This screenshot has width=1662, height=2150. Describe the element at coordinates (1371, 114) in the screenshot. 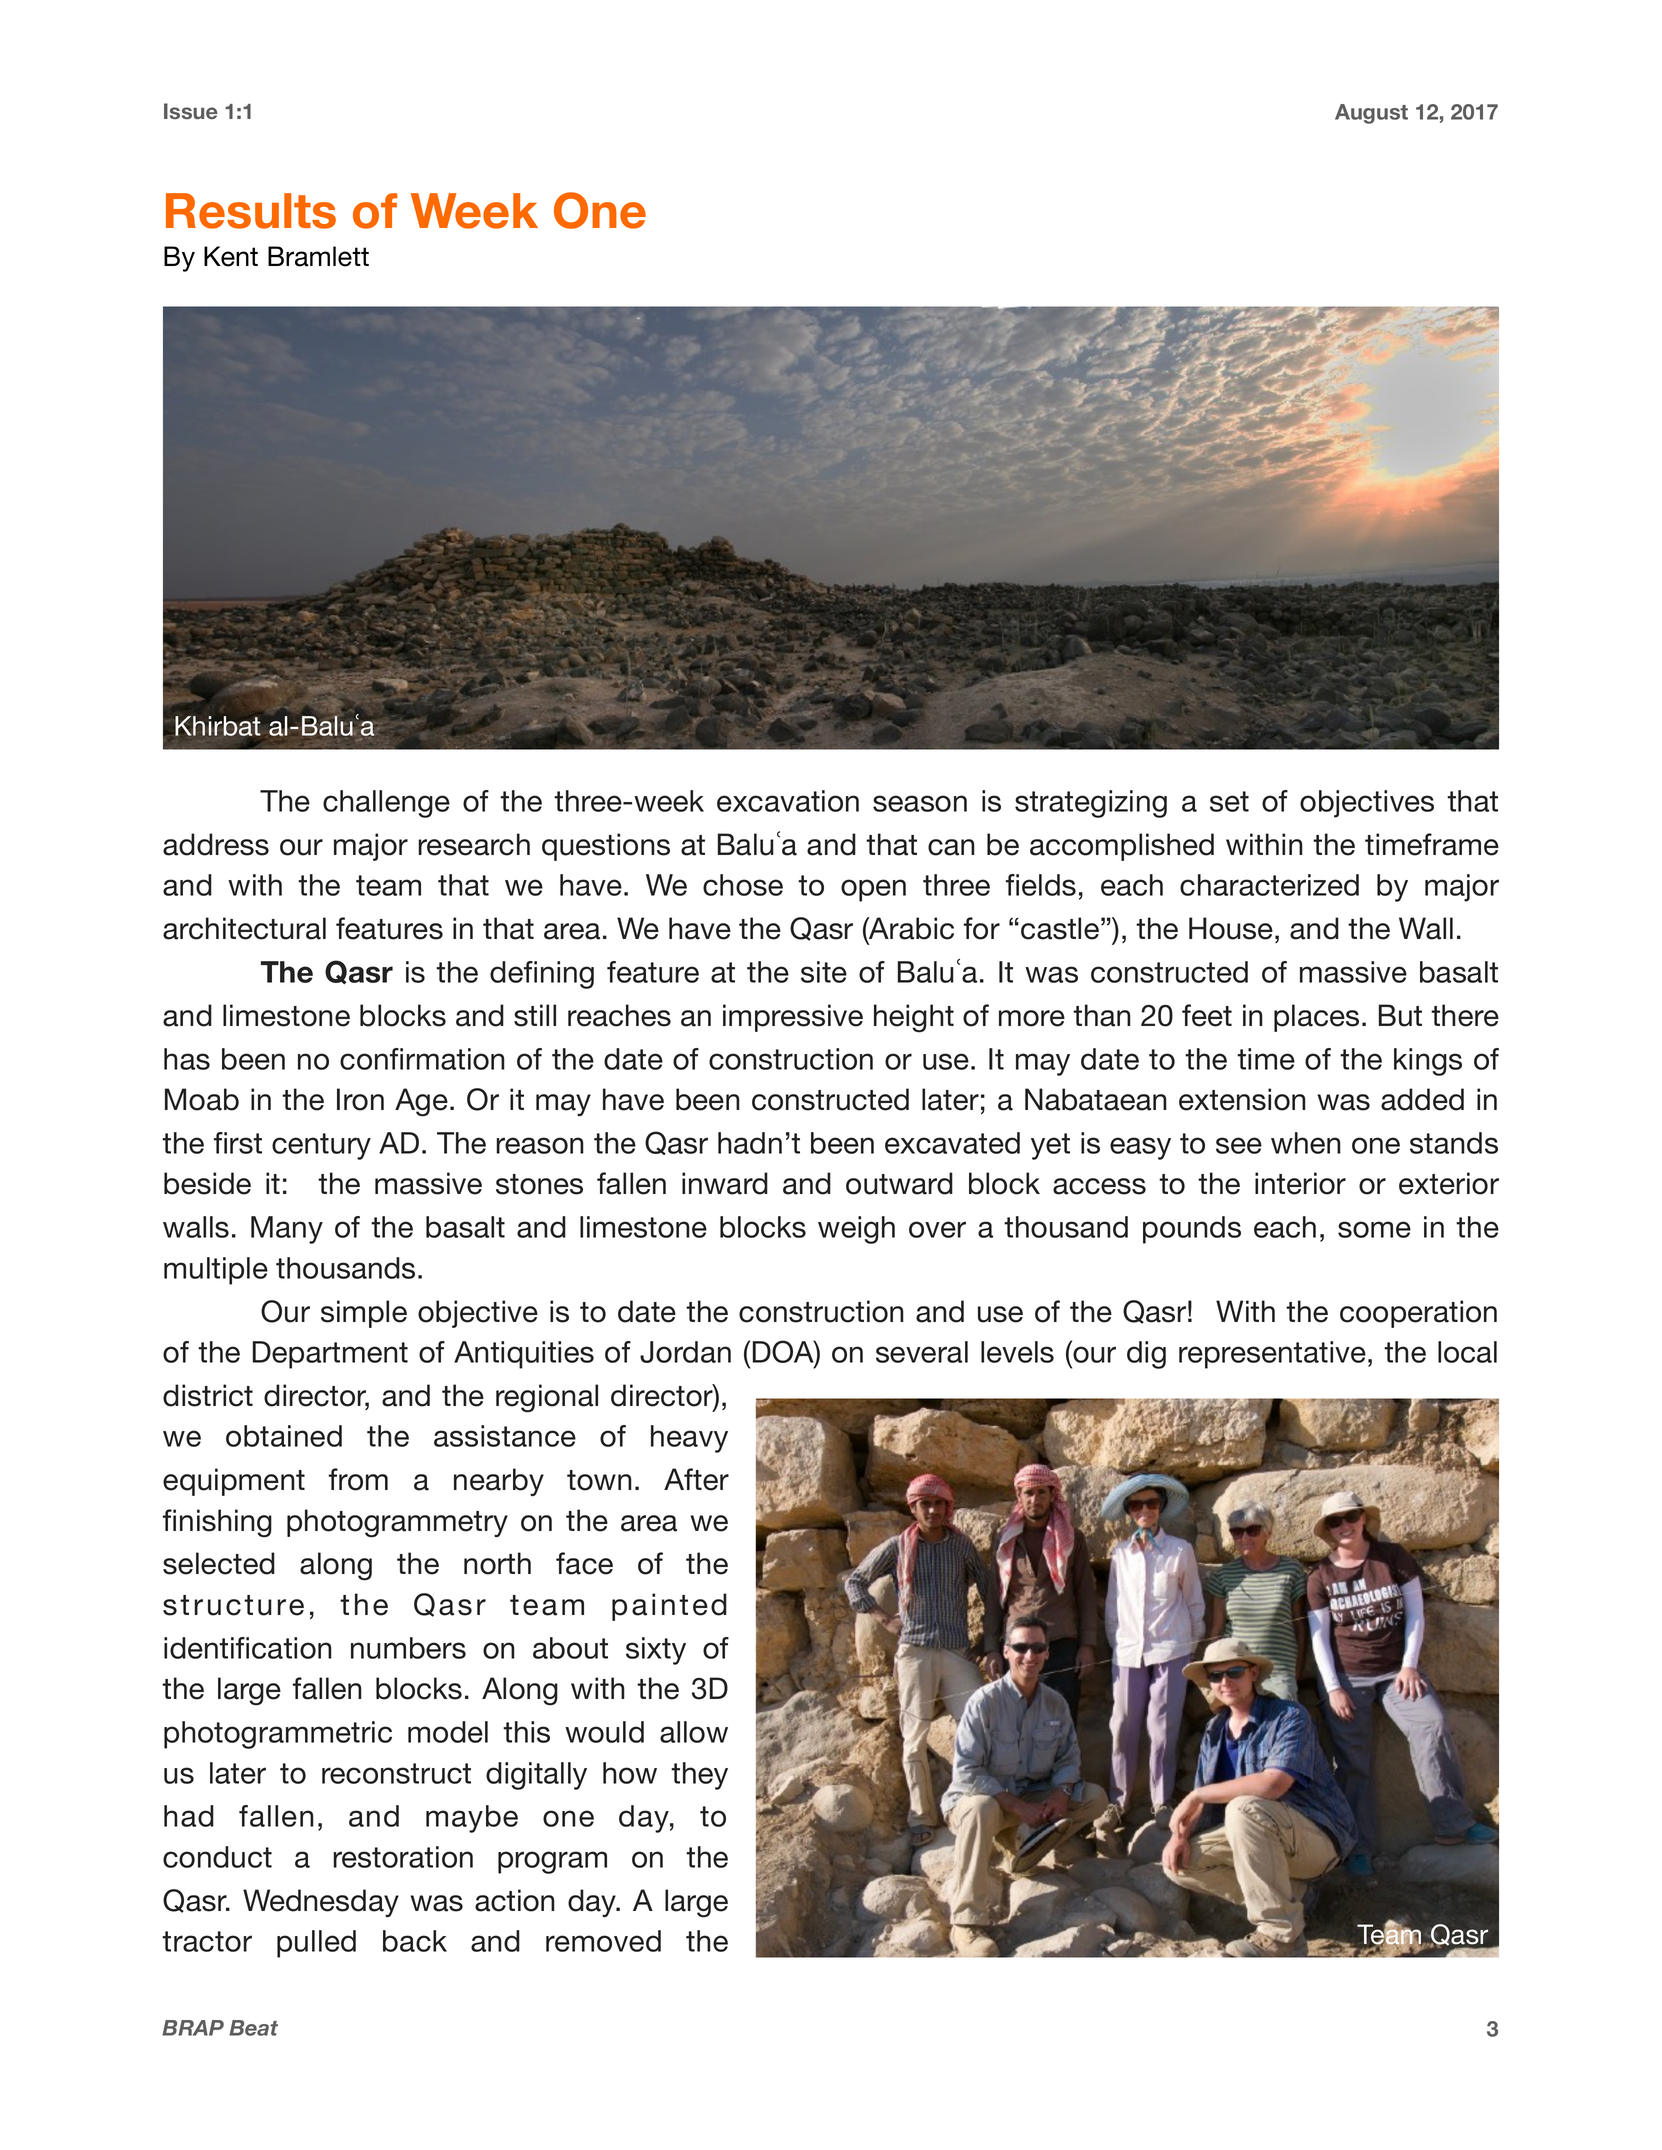

I see `August` at that location.
